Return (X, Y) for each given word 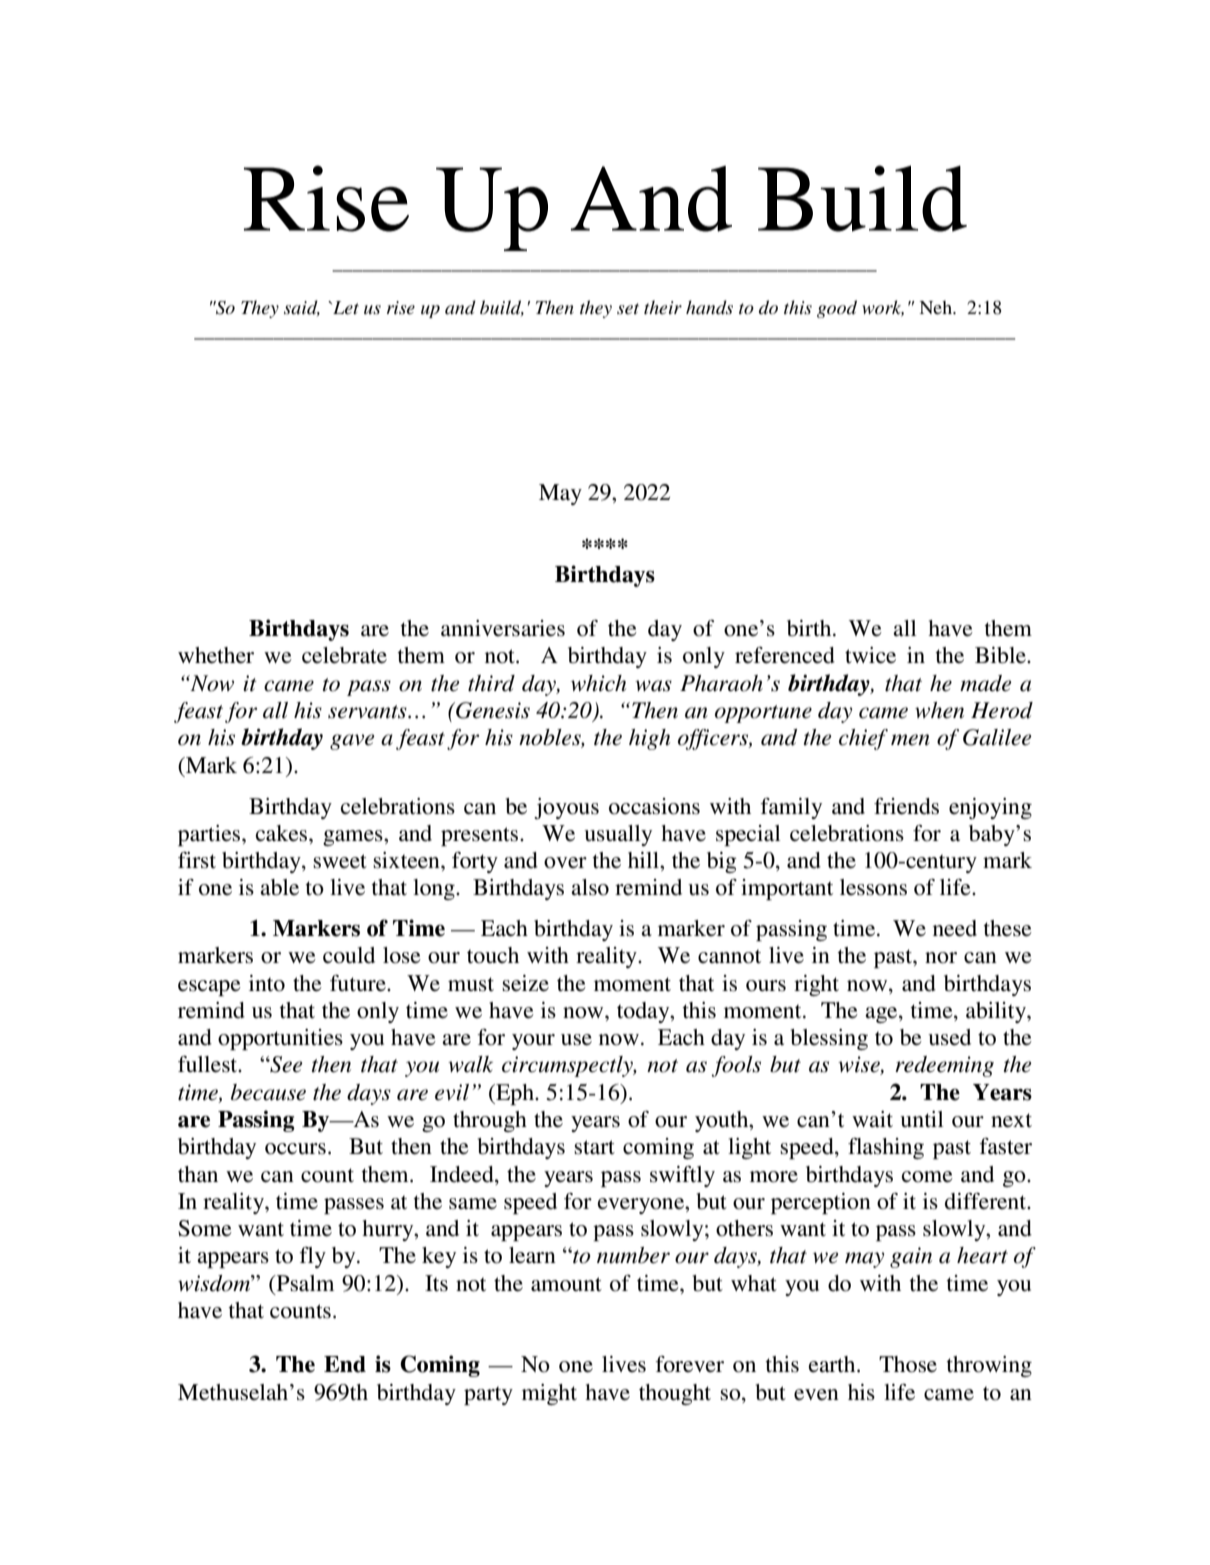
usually (618, 835)
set (628, 308)
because (268, 1092)
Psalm (304, 1283)
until (922, 1119)
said (302, 308)
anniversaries (503, 628)
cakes (283, 833)
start (594, 1147)
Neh (936, 307)
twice (870, 655)
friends (906, 806)
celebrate (344, 655)
